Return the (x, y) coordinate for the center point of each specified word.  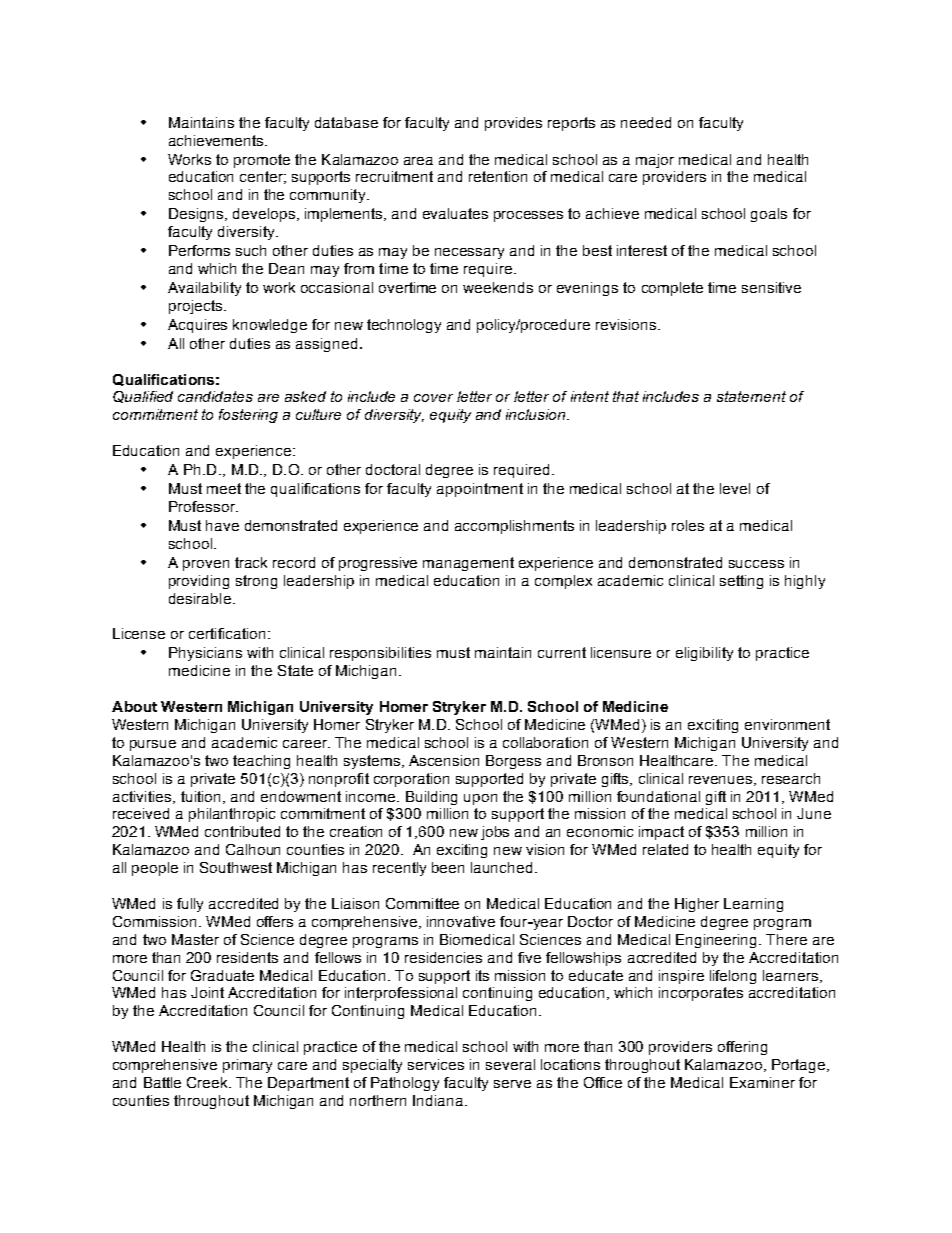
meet (224, 488)
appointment (480, 490)
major (655, 161)
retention (498, 176)
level (735, 488)
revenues (722, 781)
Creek (209, 1082)
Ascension (444, 760)
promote (262, 161)
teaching (261, 762)
